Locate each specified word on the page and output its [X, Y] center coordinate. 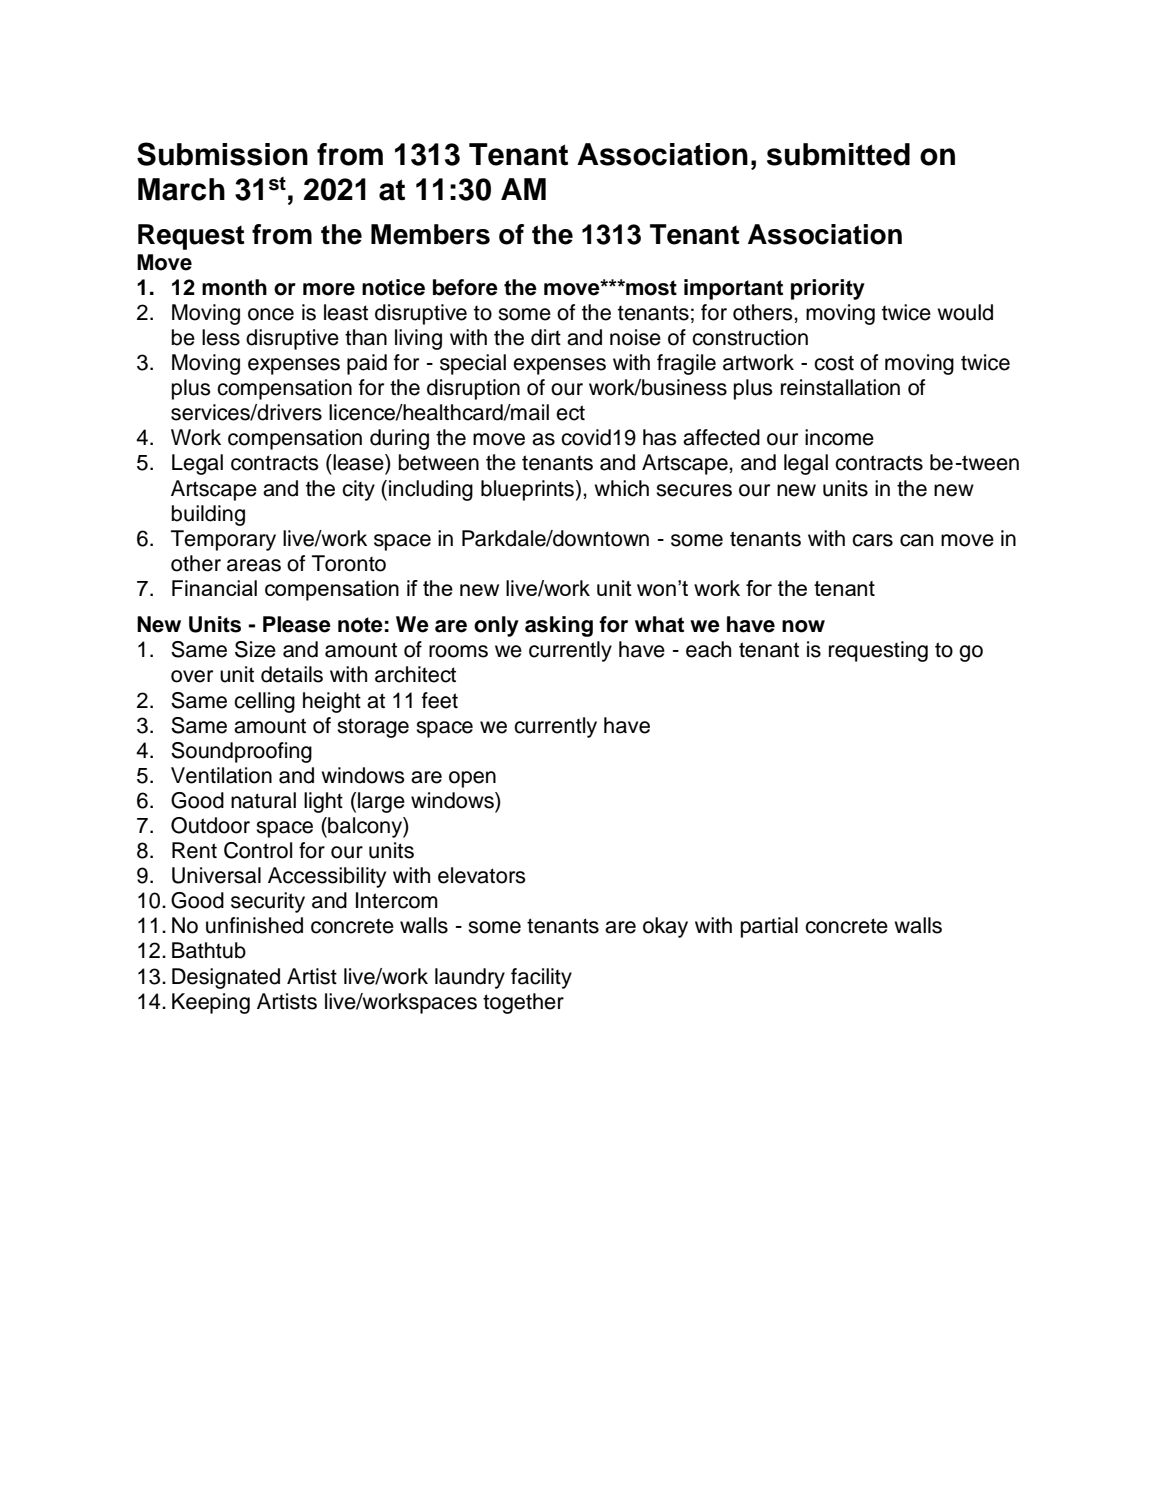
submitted [838, 154]
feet [440, 700]
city [358, 490]
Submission [222, 154]
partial [769, 927]
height [332, 702]
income [839, 437]
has [660, 437]
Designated [226, 978]
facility [541, 978]
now [803, 626]
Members [430, 234]
